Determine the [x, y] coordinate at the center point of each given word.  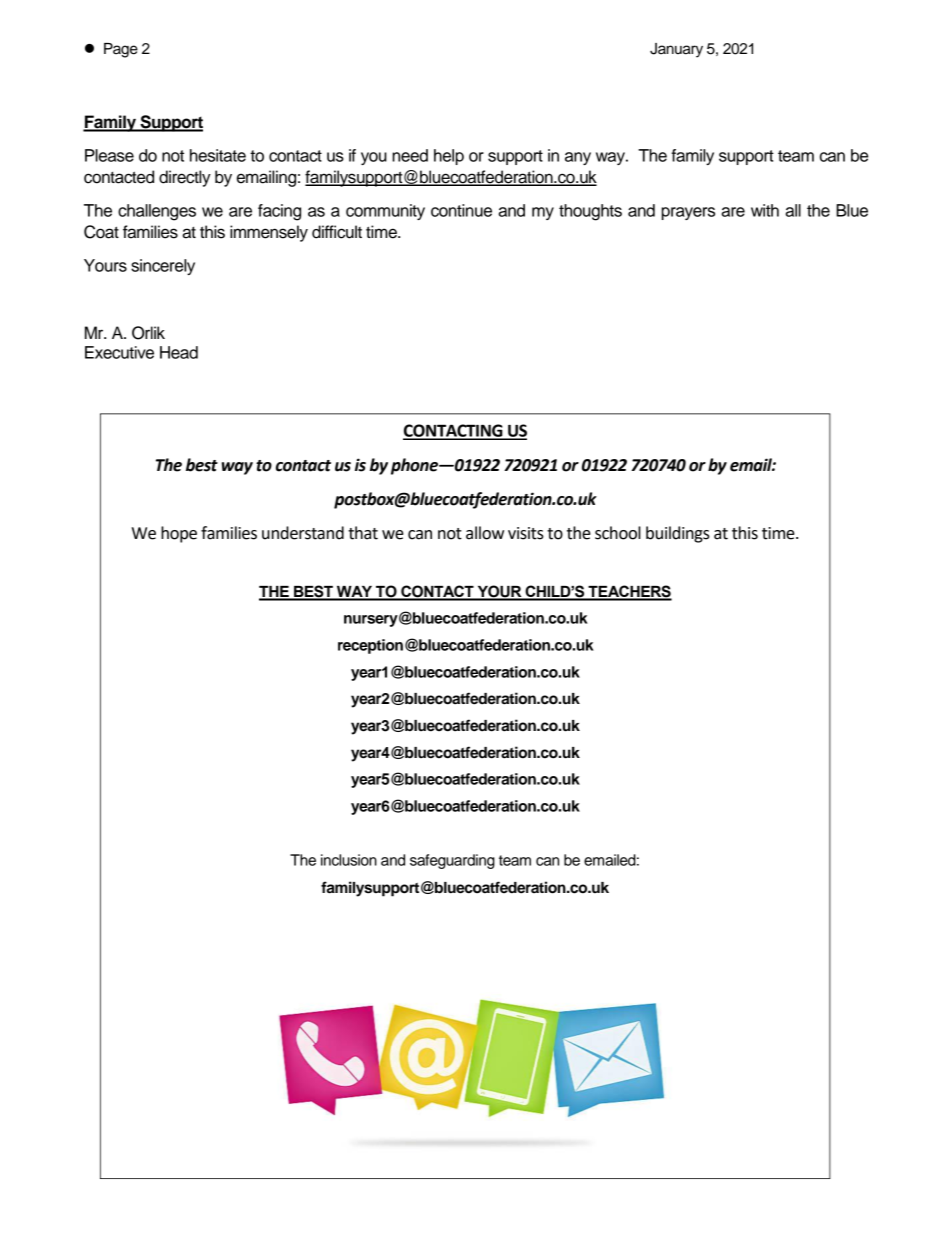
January [676, 50]
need [410, 155]
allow [485, 533]
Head [179, 352]
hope [179, 534]
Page [121, 50]
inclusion [349, 860]
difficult [337, 232]
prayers [688, 213]
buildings [678, 534]
